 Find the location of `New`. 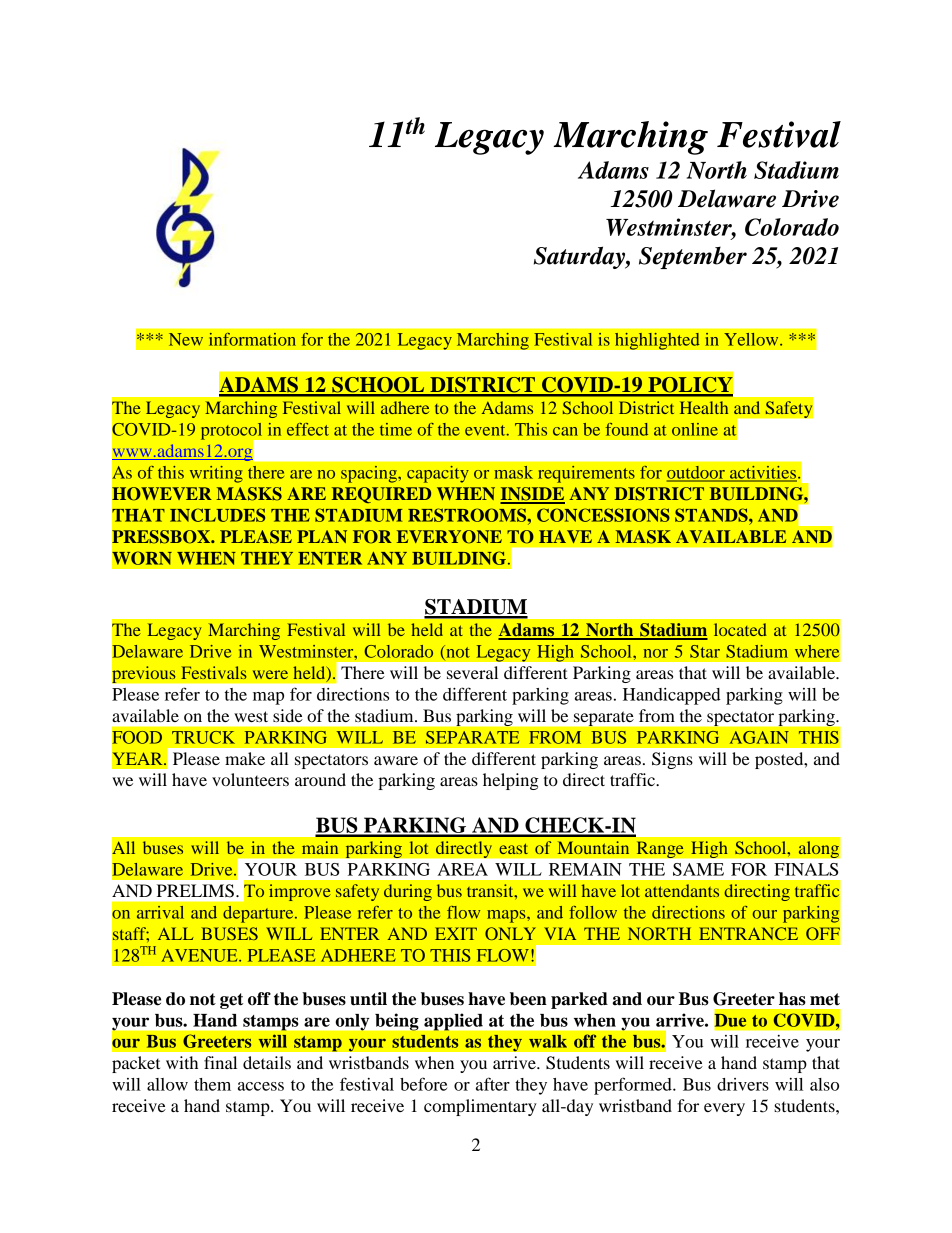

New is located at coordinates (186, 339).
